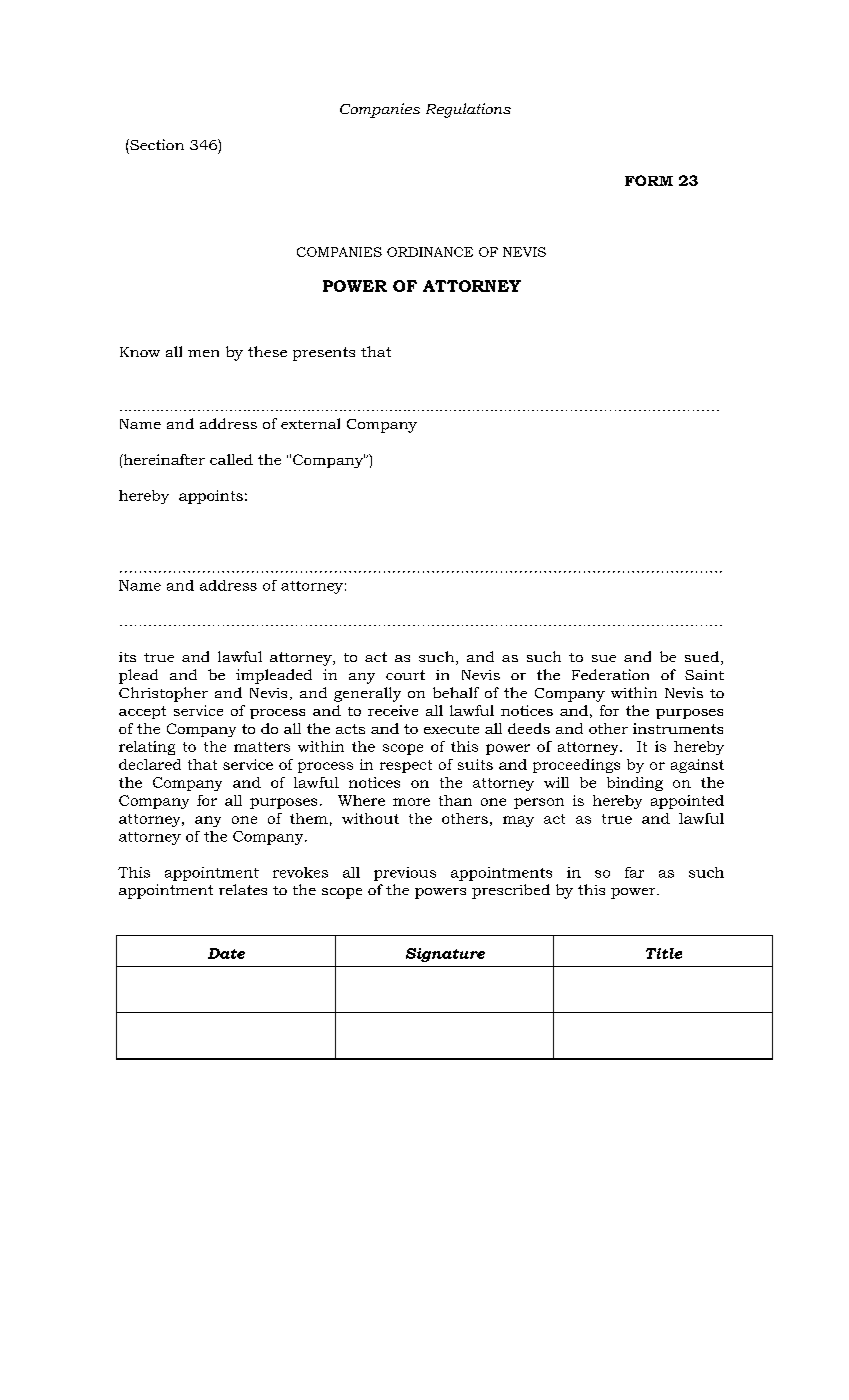 The image size is (849, 1400). Describe the element at coordinates (649, 180) in the screenshot. I see `FORM` at that location.
